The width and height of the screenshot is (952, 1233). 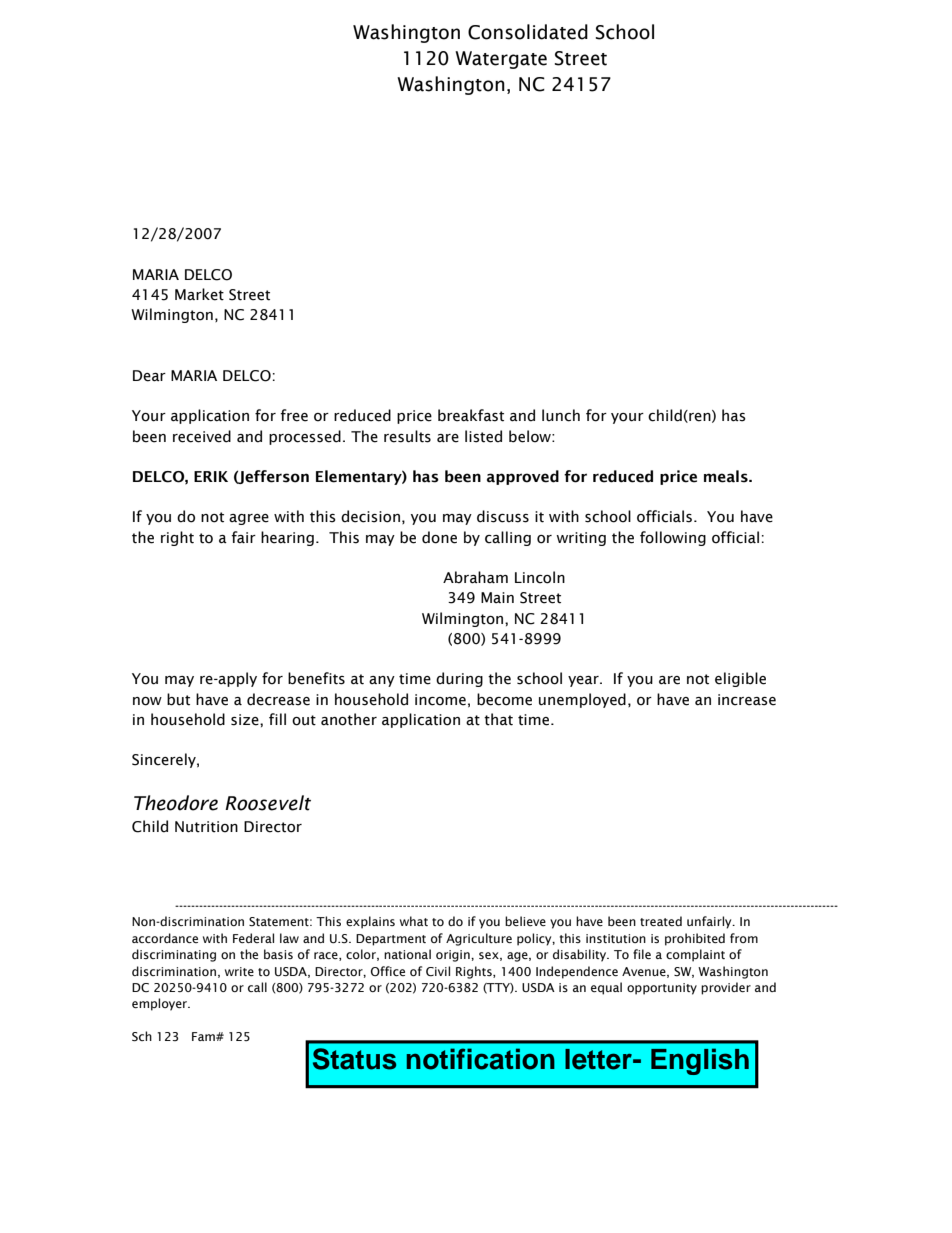 I want to click on done, so click(x=439, y=537).
